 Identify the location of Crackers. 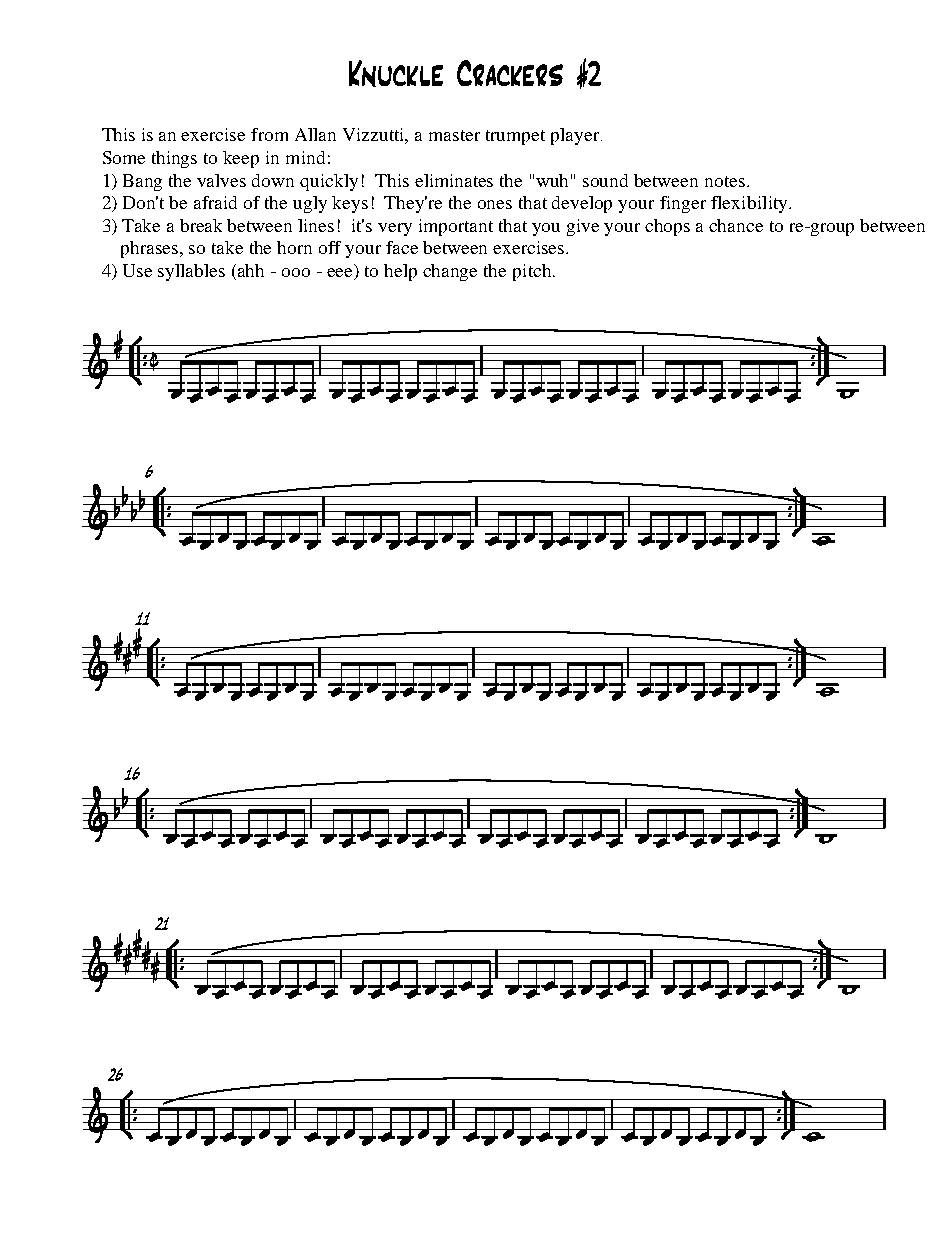
(510, 73).
